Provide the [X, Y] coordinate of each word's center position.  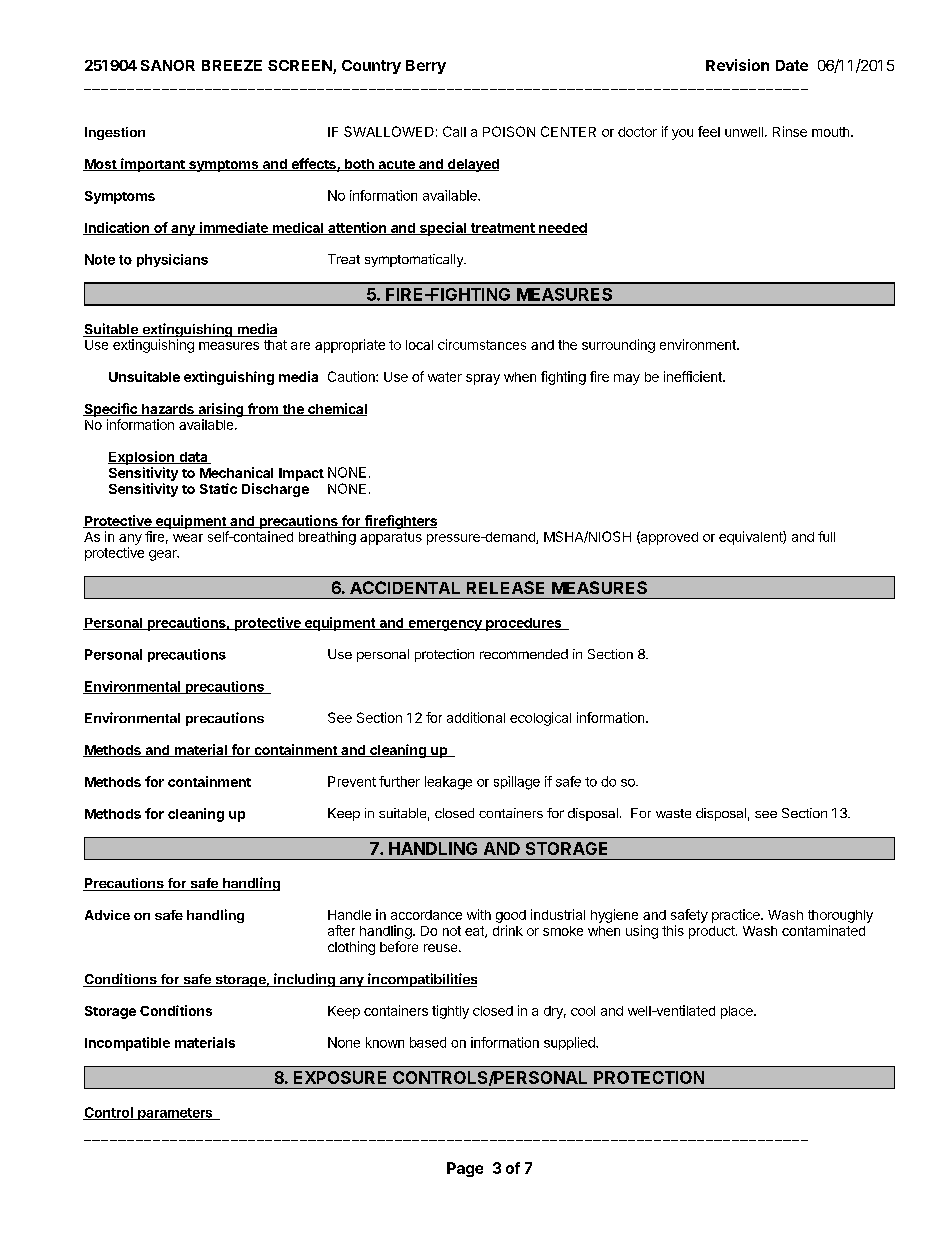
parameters [175, 1114]
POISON [509, 131]
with [479, 914]
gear [164, 555]
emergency [445, 625]
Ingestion [115, 133]
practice [737, 916]
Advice [107, 915]
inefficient [694, 376]
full [826, 536]
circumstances [482, 344]
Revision [737, 65]
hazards [168, 410]
